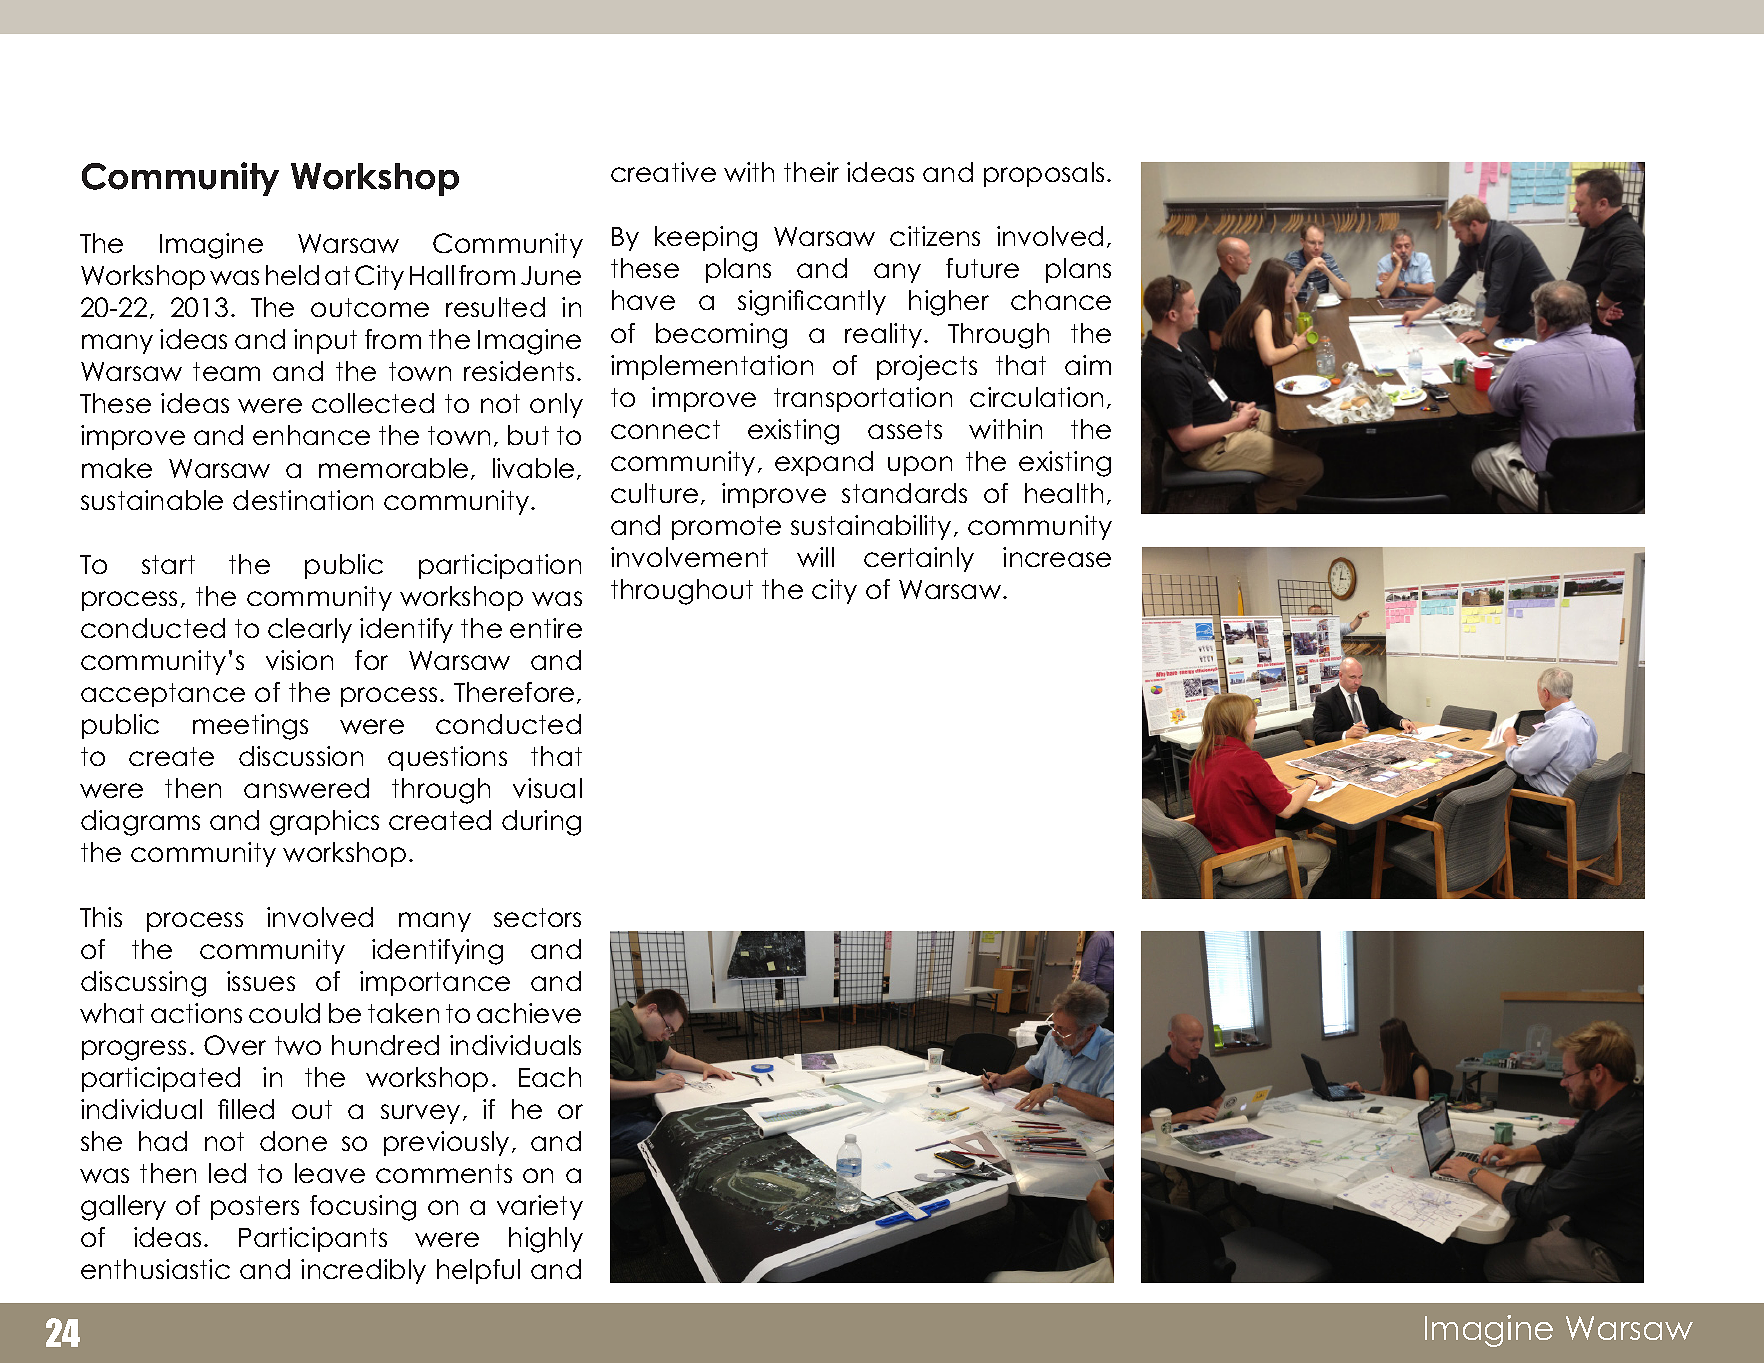 This document has height=1363, width=1764. I want to click on highly, so click(546, 1240).
